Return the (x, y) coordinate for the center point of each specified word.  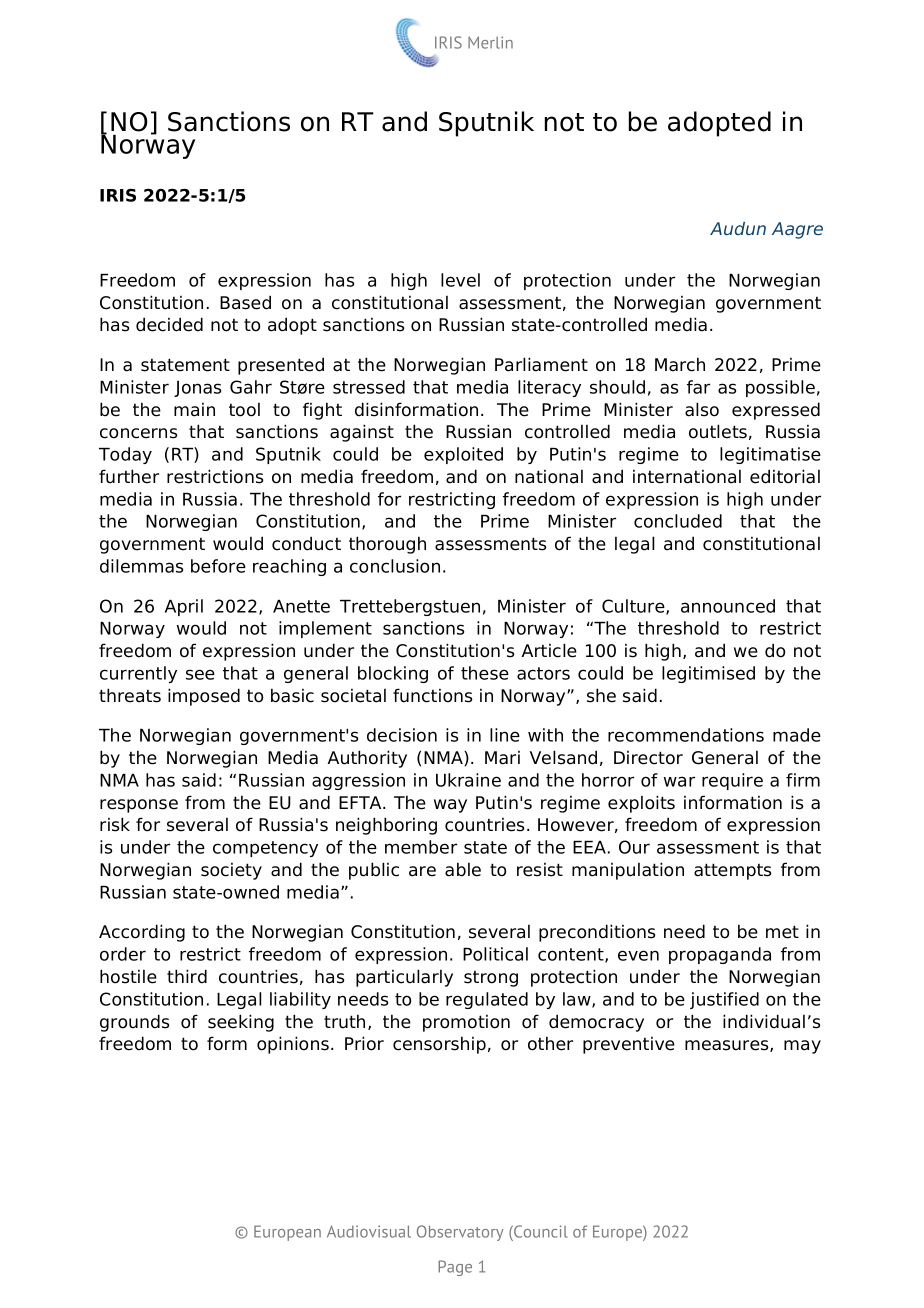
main (194, 410)
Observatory (460, 1233)
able (463, 869)
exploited (463, 455)
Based (245, 302)
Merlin (490, 42)
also (702, 409)
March (680, 364)
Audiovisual (369, 1231)
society (231, 871)
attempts (732, 871)
